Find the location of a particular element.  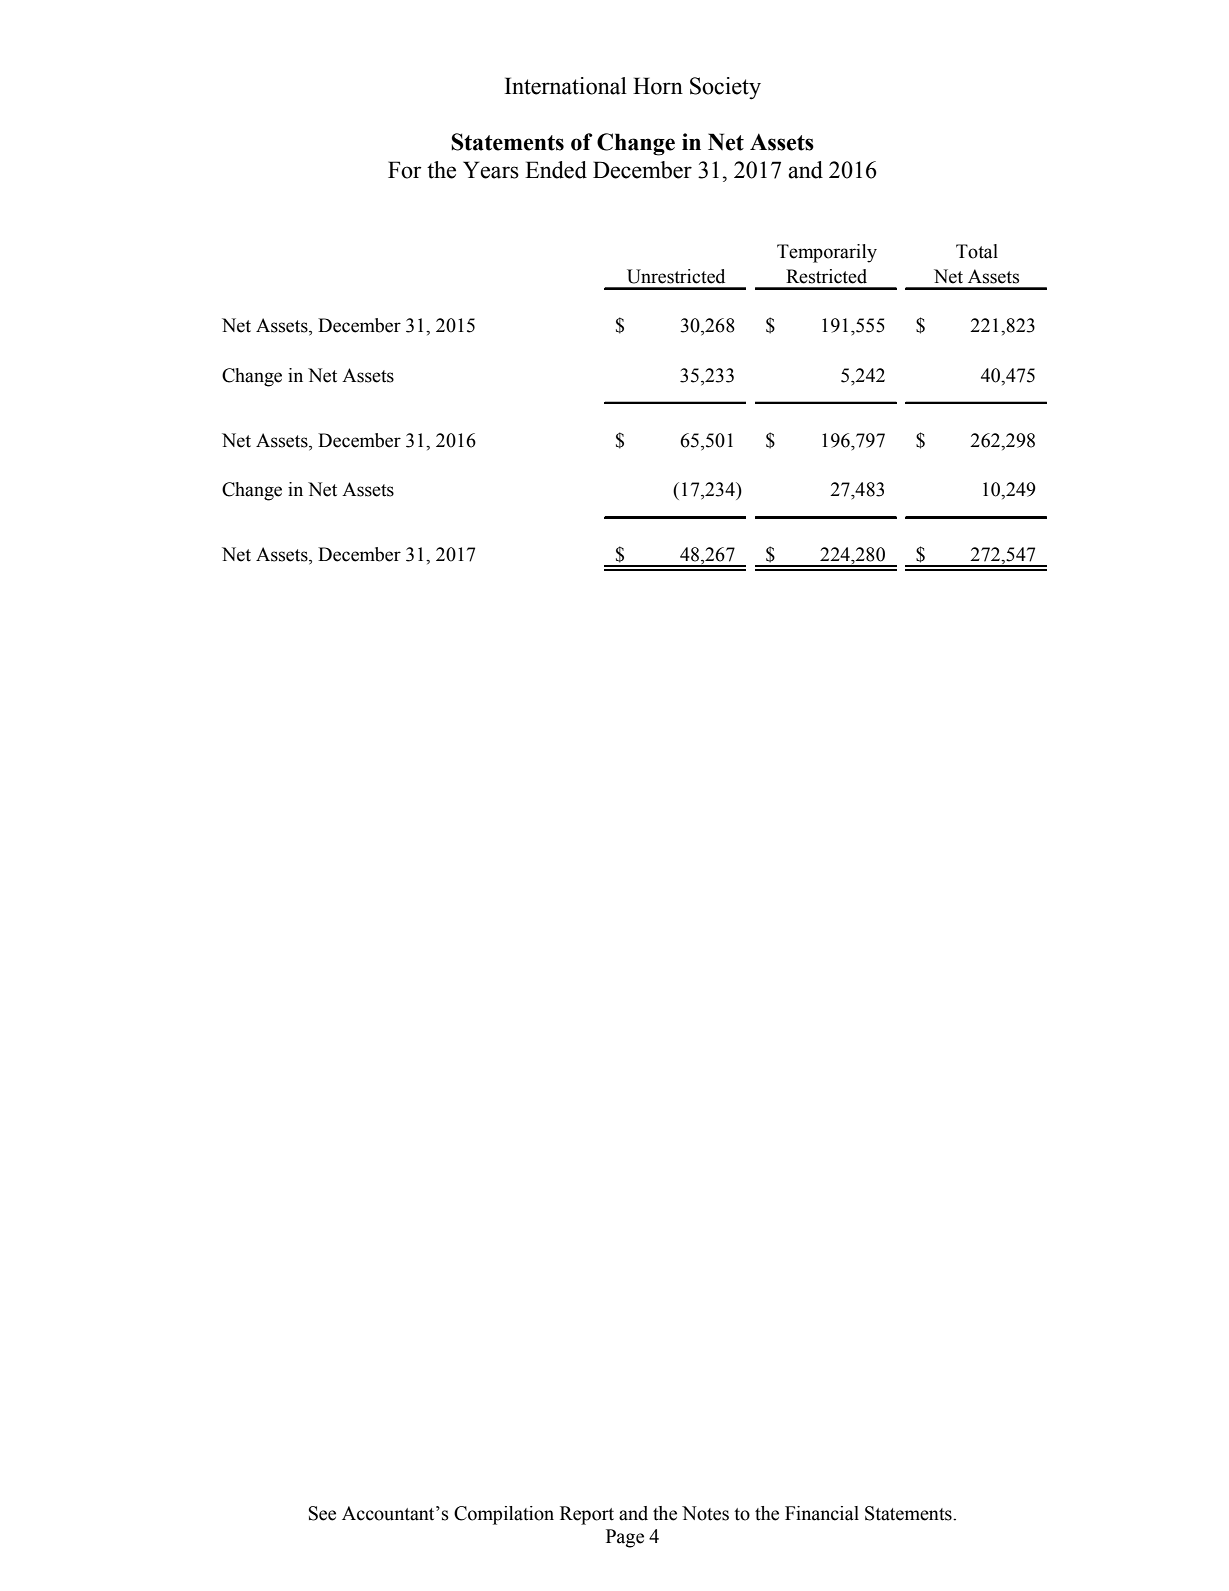

Financial is located at coordinates (822, 1513).
